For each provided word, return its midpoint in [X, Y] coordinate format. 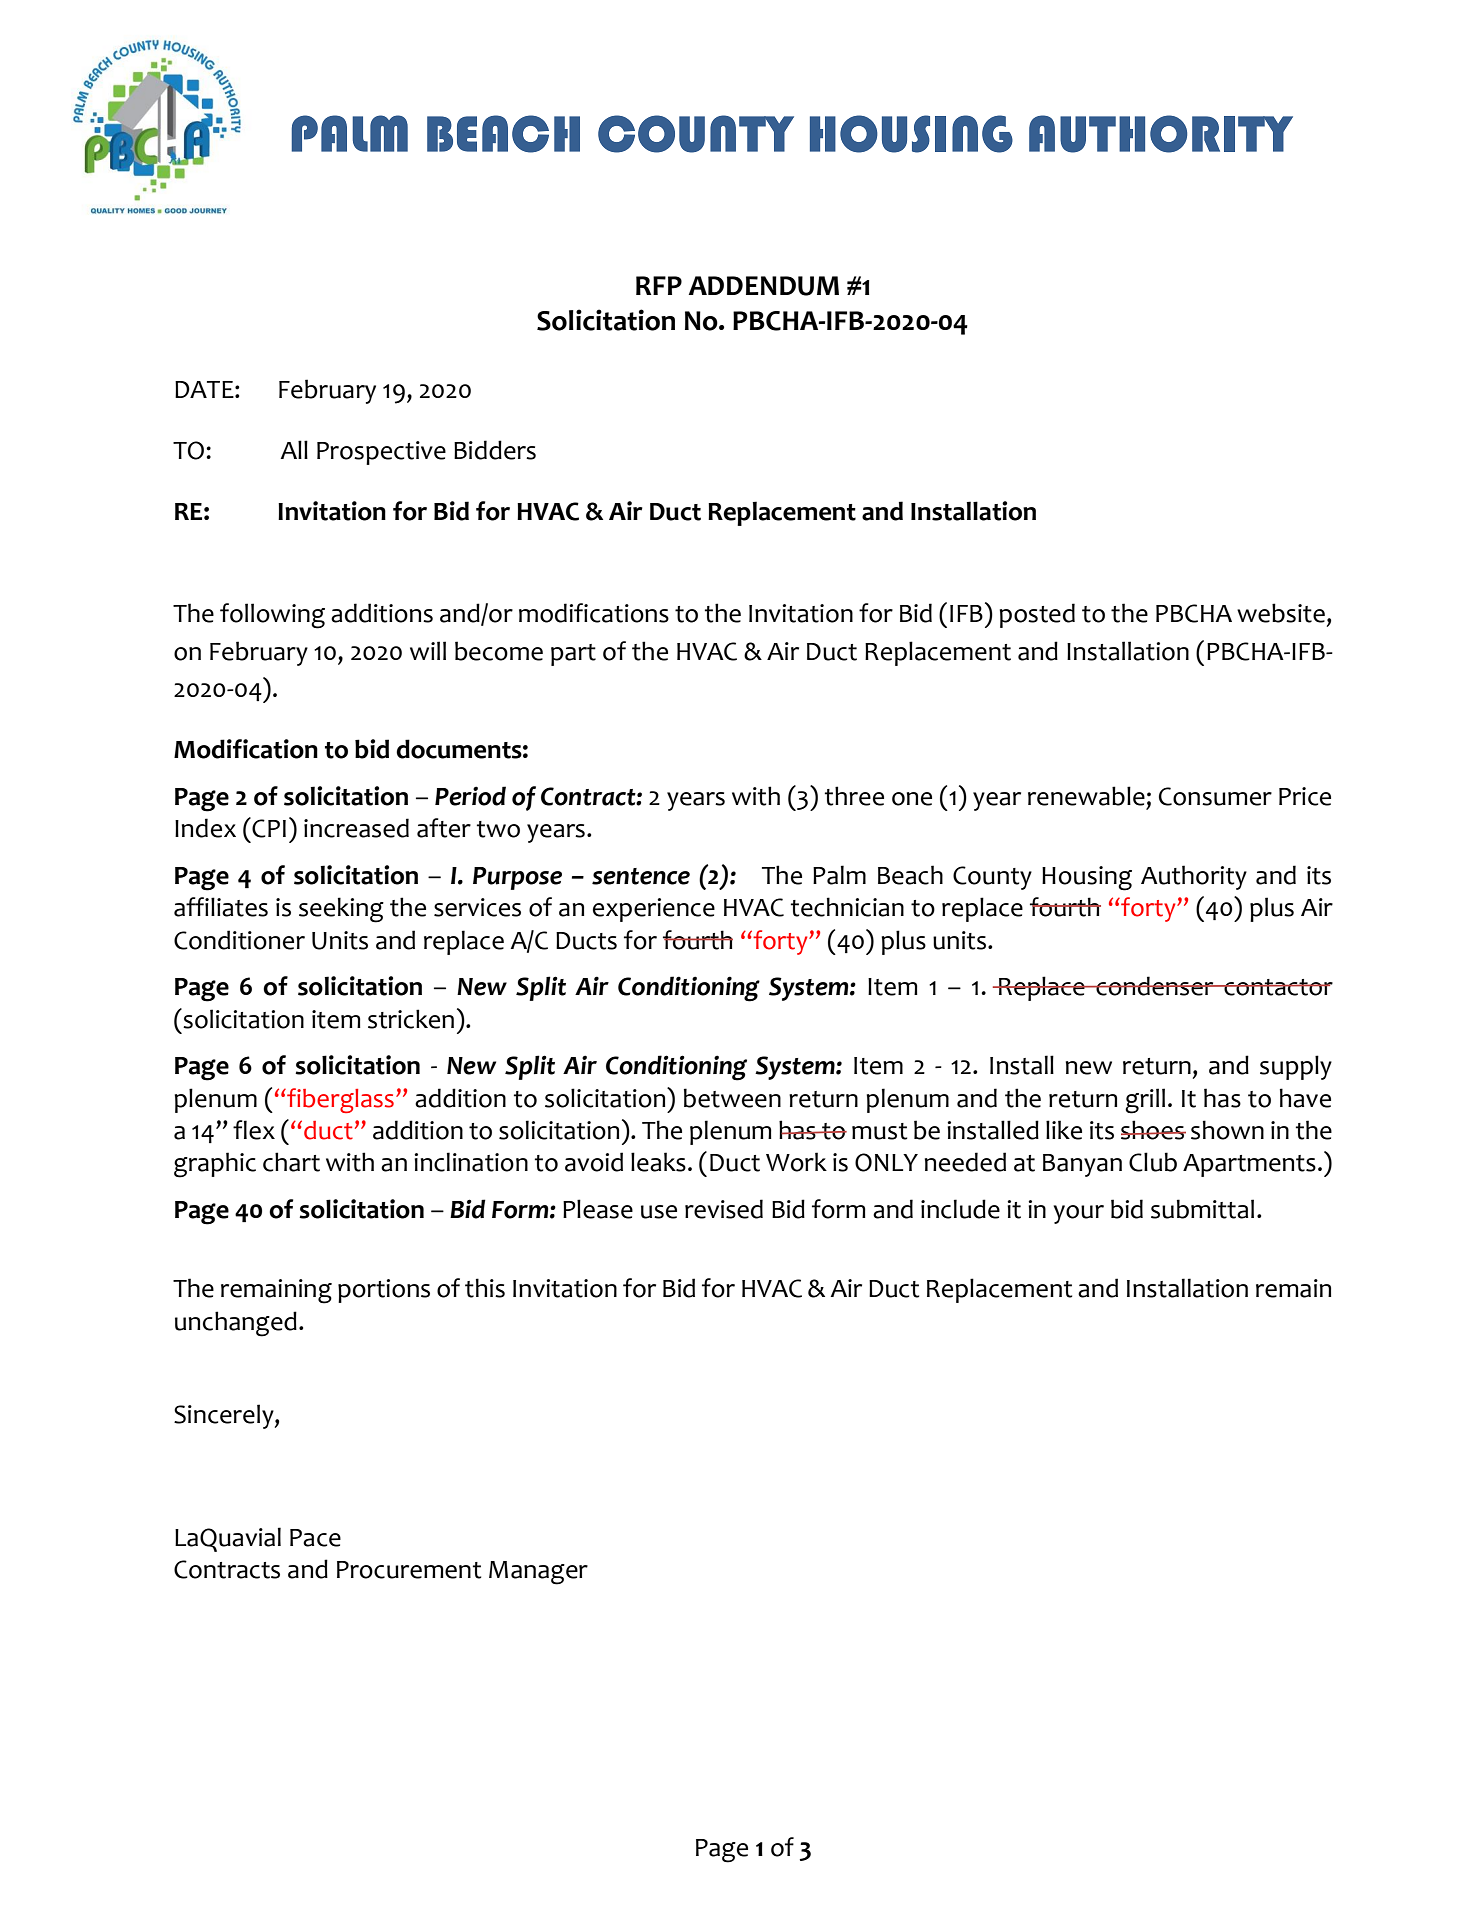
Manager [538, 1573]
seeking [341, 910]
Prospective [381, 453]
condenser [1155, 986]
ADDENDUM [764, 286]
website [1281, 613]
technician [847, 907]
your [1079, 1214]
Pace [315, 1538]
